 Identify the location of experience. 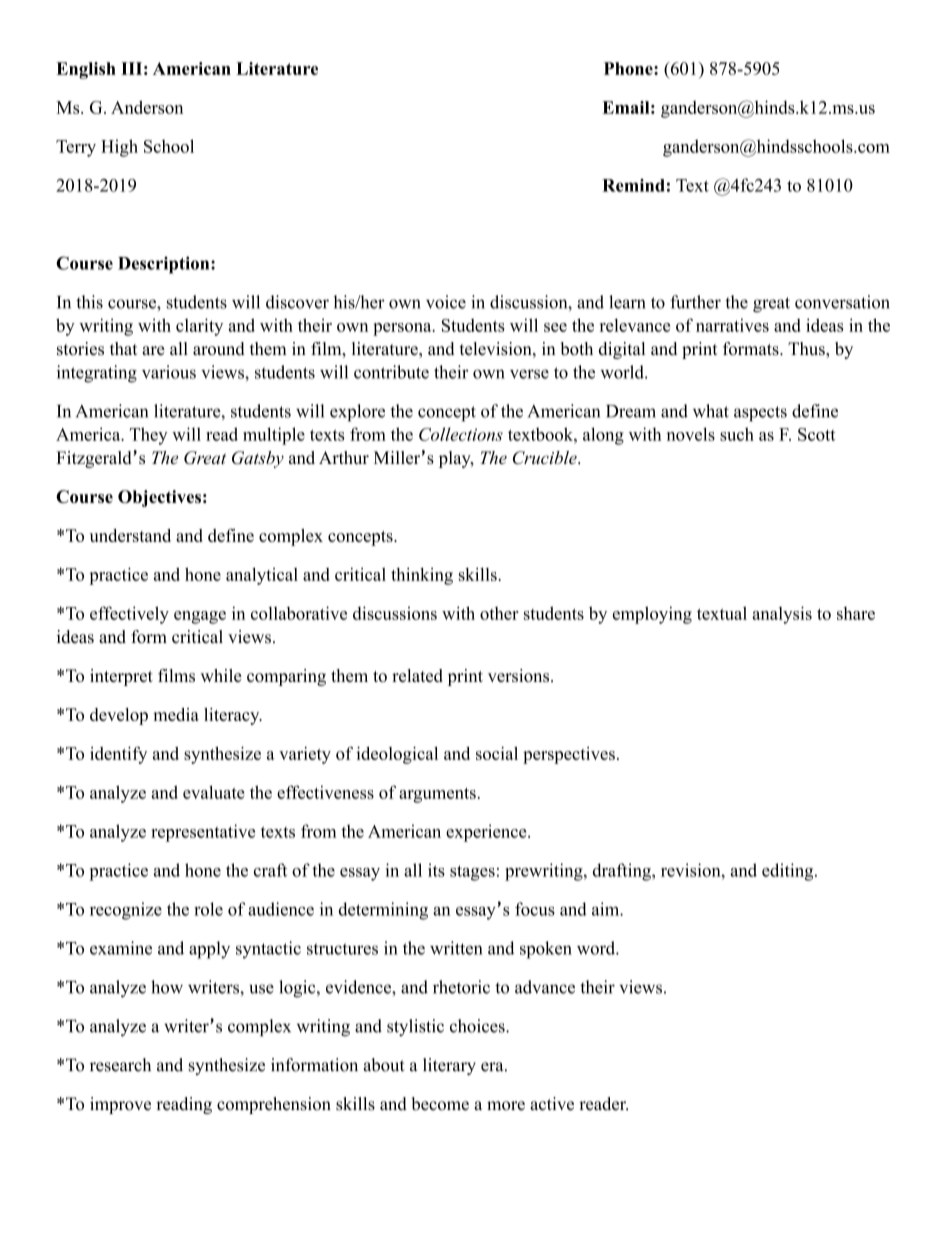
(487, 833).
